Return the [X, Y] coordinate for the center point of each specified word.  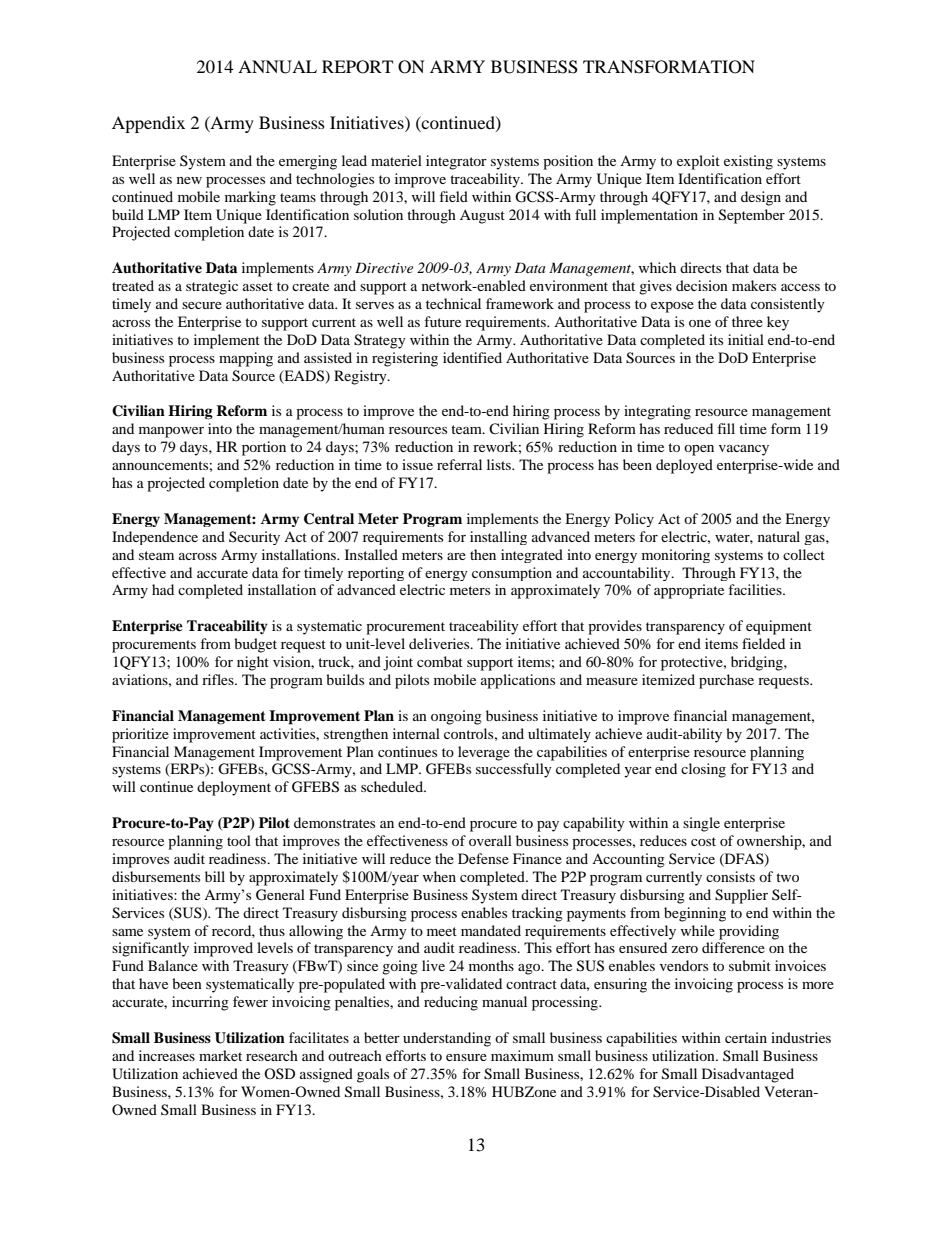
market [220, 1055]
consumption [512, 574]
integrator [456, 162]
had [163, 589]
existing [748, 162]
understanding [447, 1039]
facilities [756, 589]
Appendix [148, 124]
